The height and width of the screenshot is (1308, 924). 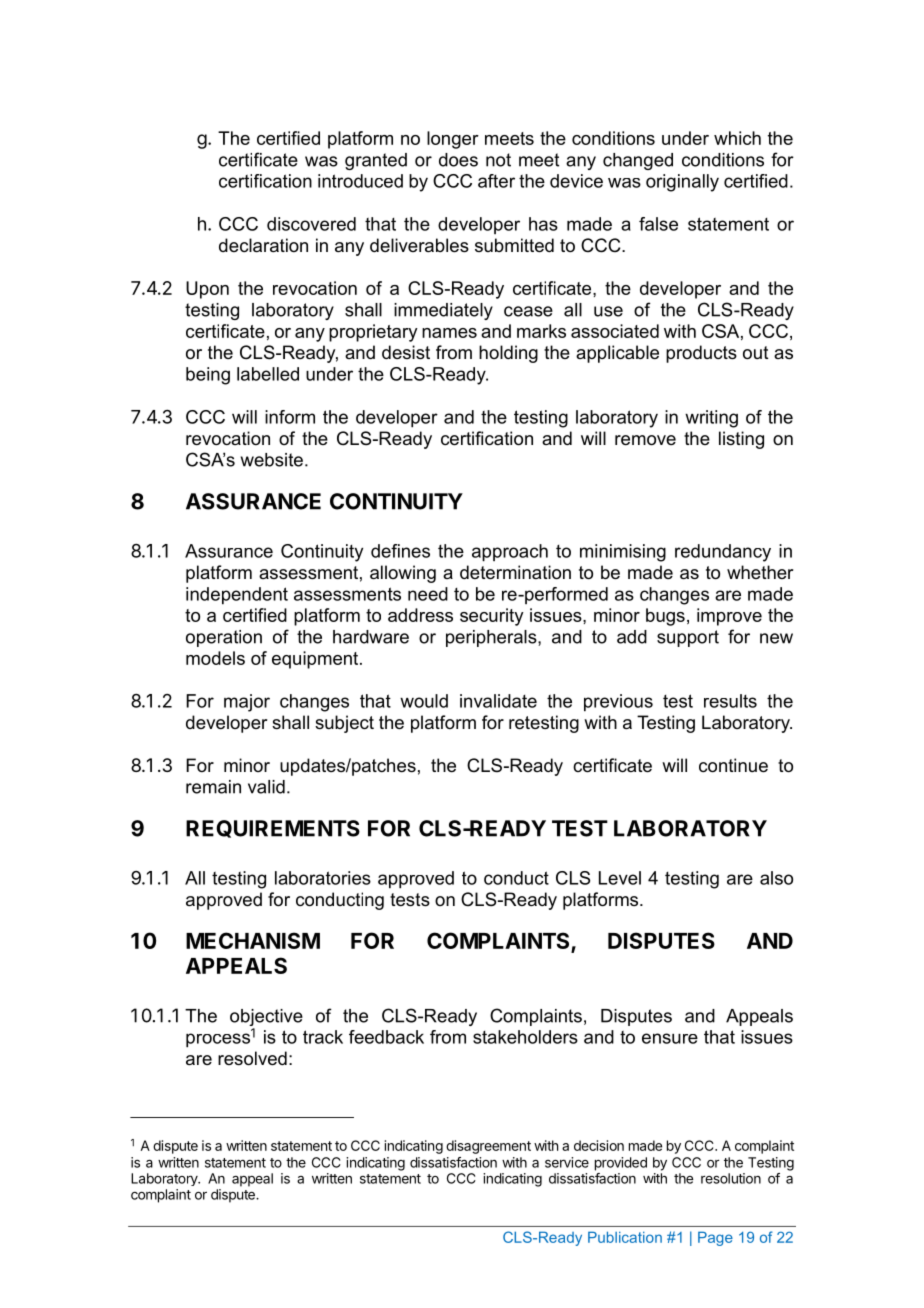 I want to click on peripherals, so click(x=492, y=638).
